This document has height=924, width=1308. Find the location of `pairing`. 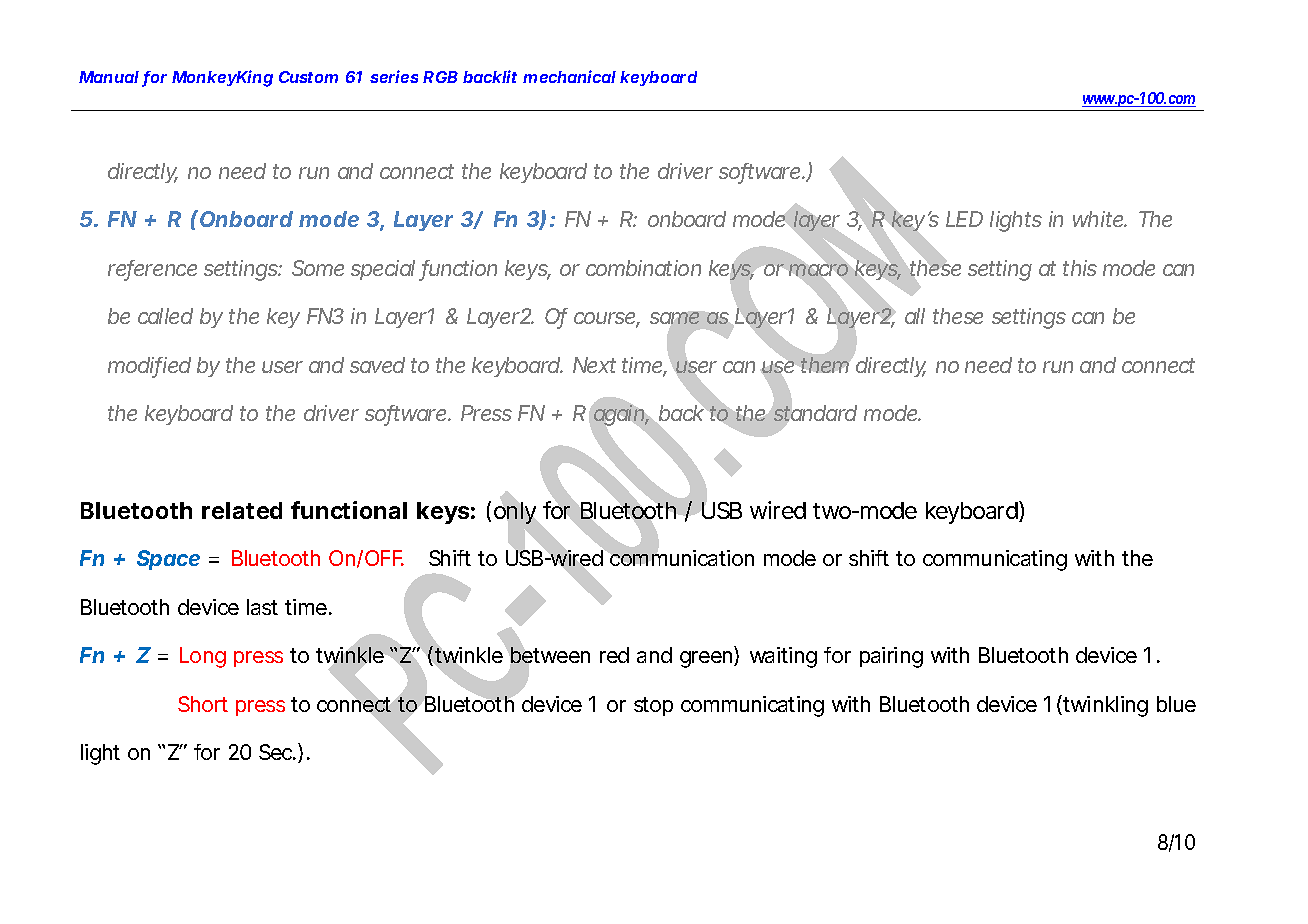

pairing is located at coordinates (891, 657).
